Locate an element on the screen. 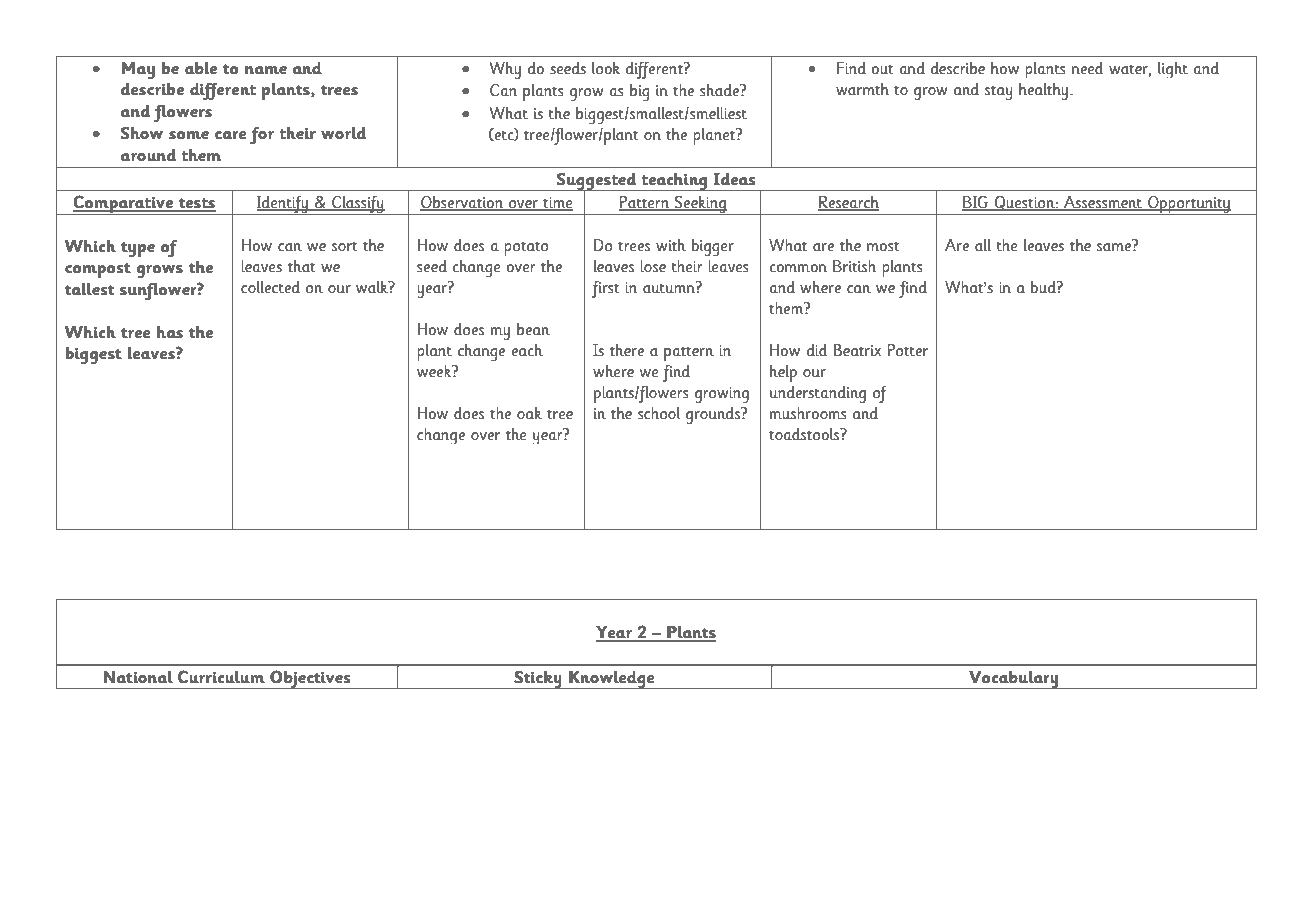 The height and width of the screenshot is (924, 1308). Vocabulary is located at coordinates (1013, 680).
